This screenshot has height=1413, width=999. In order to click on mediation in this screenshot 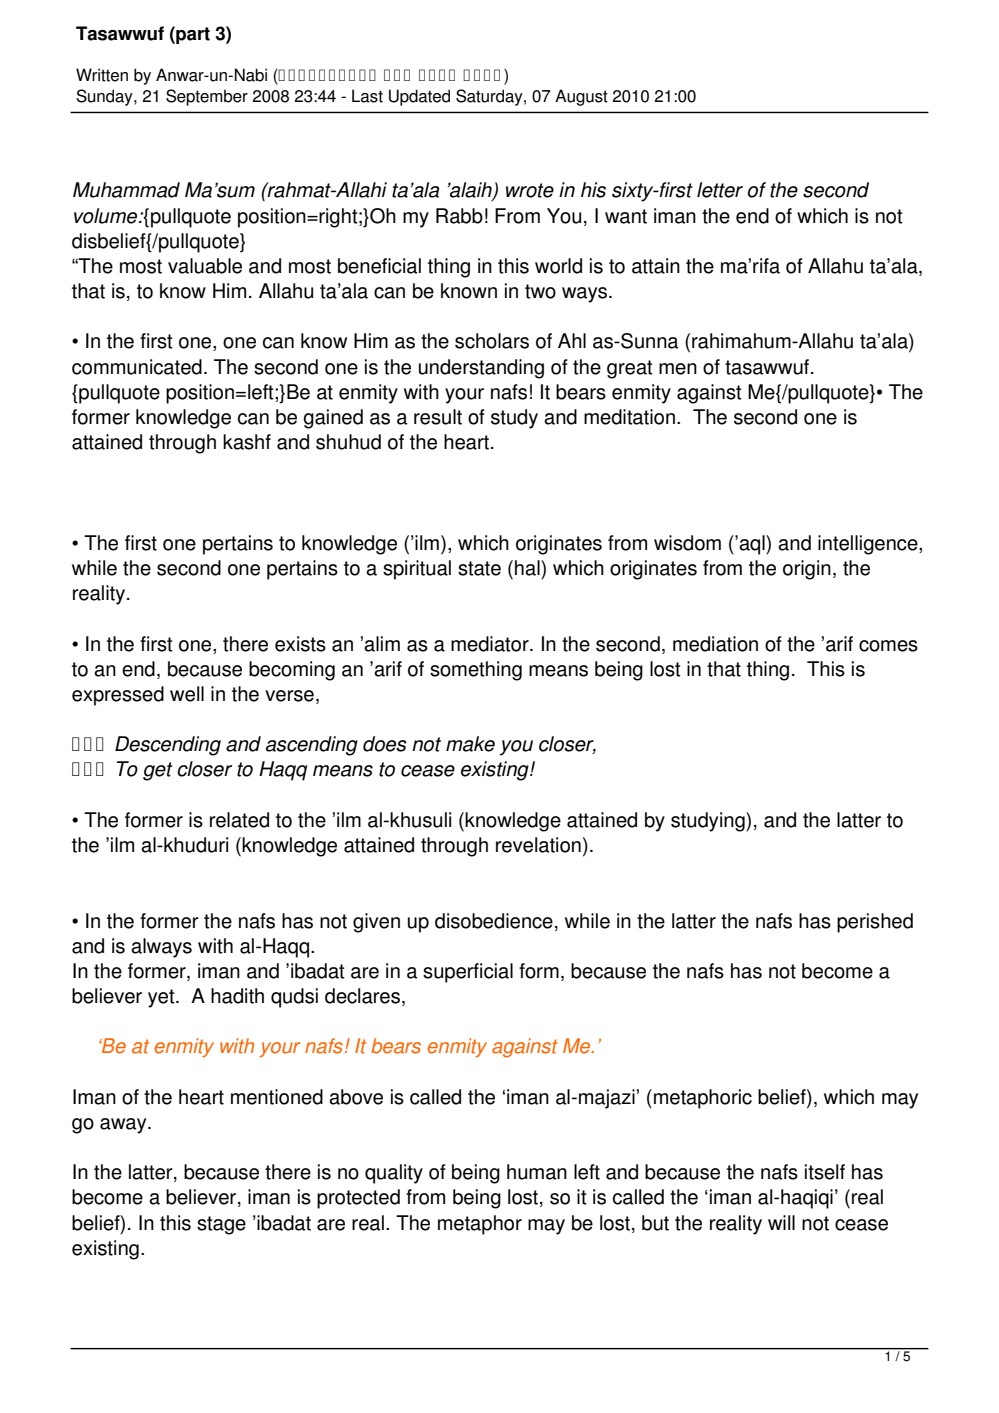, I will do `click(715, 644)`.
